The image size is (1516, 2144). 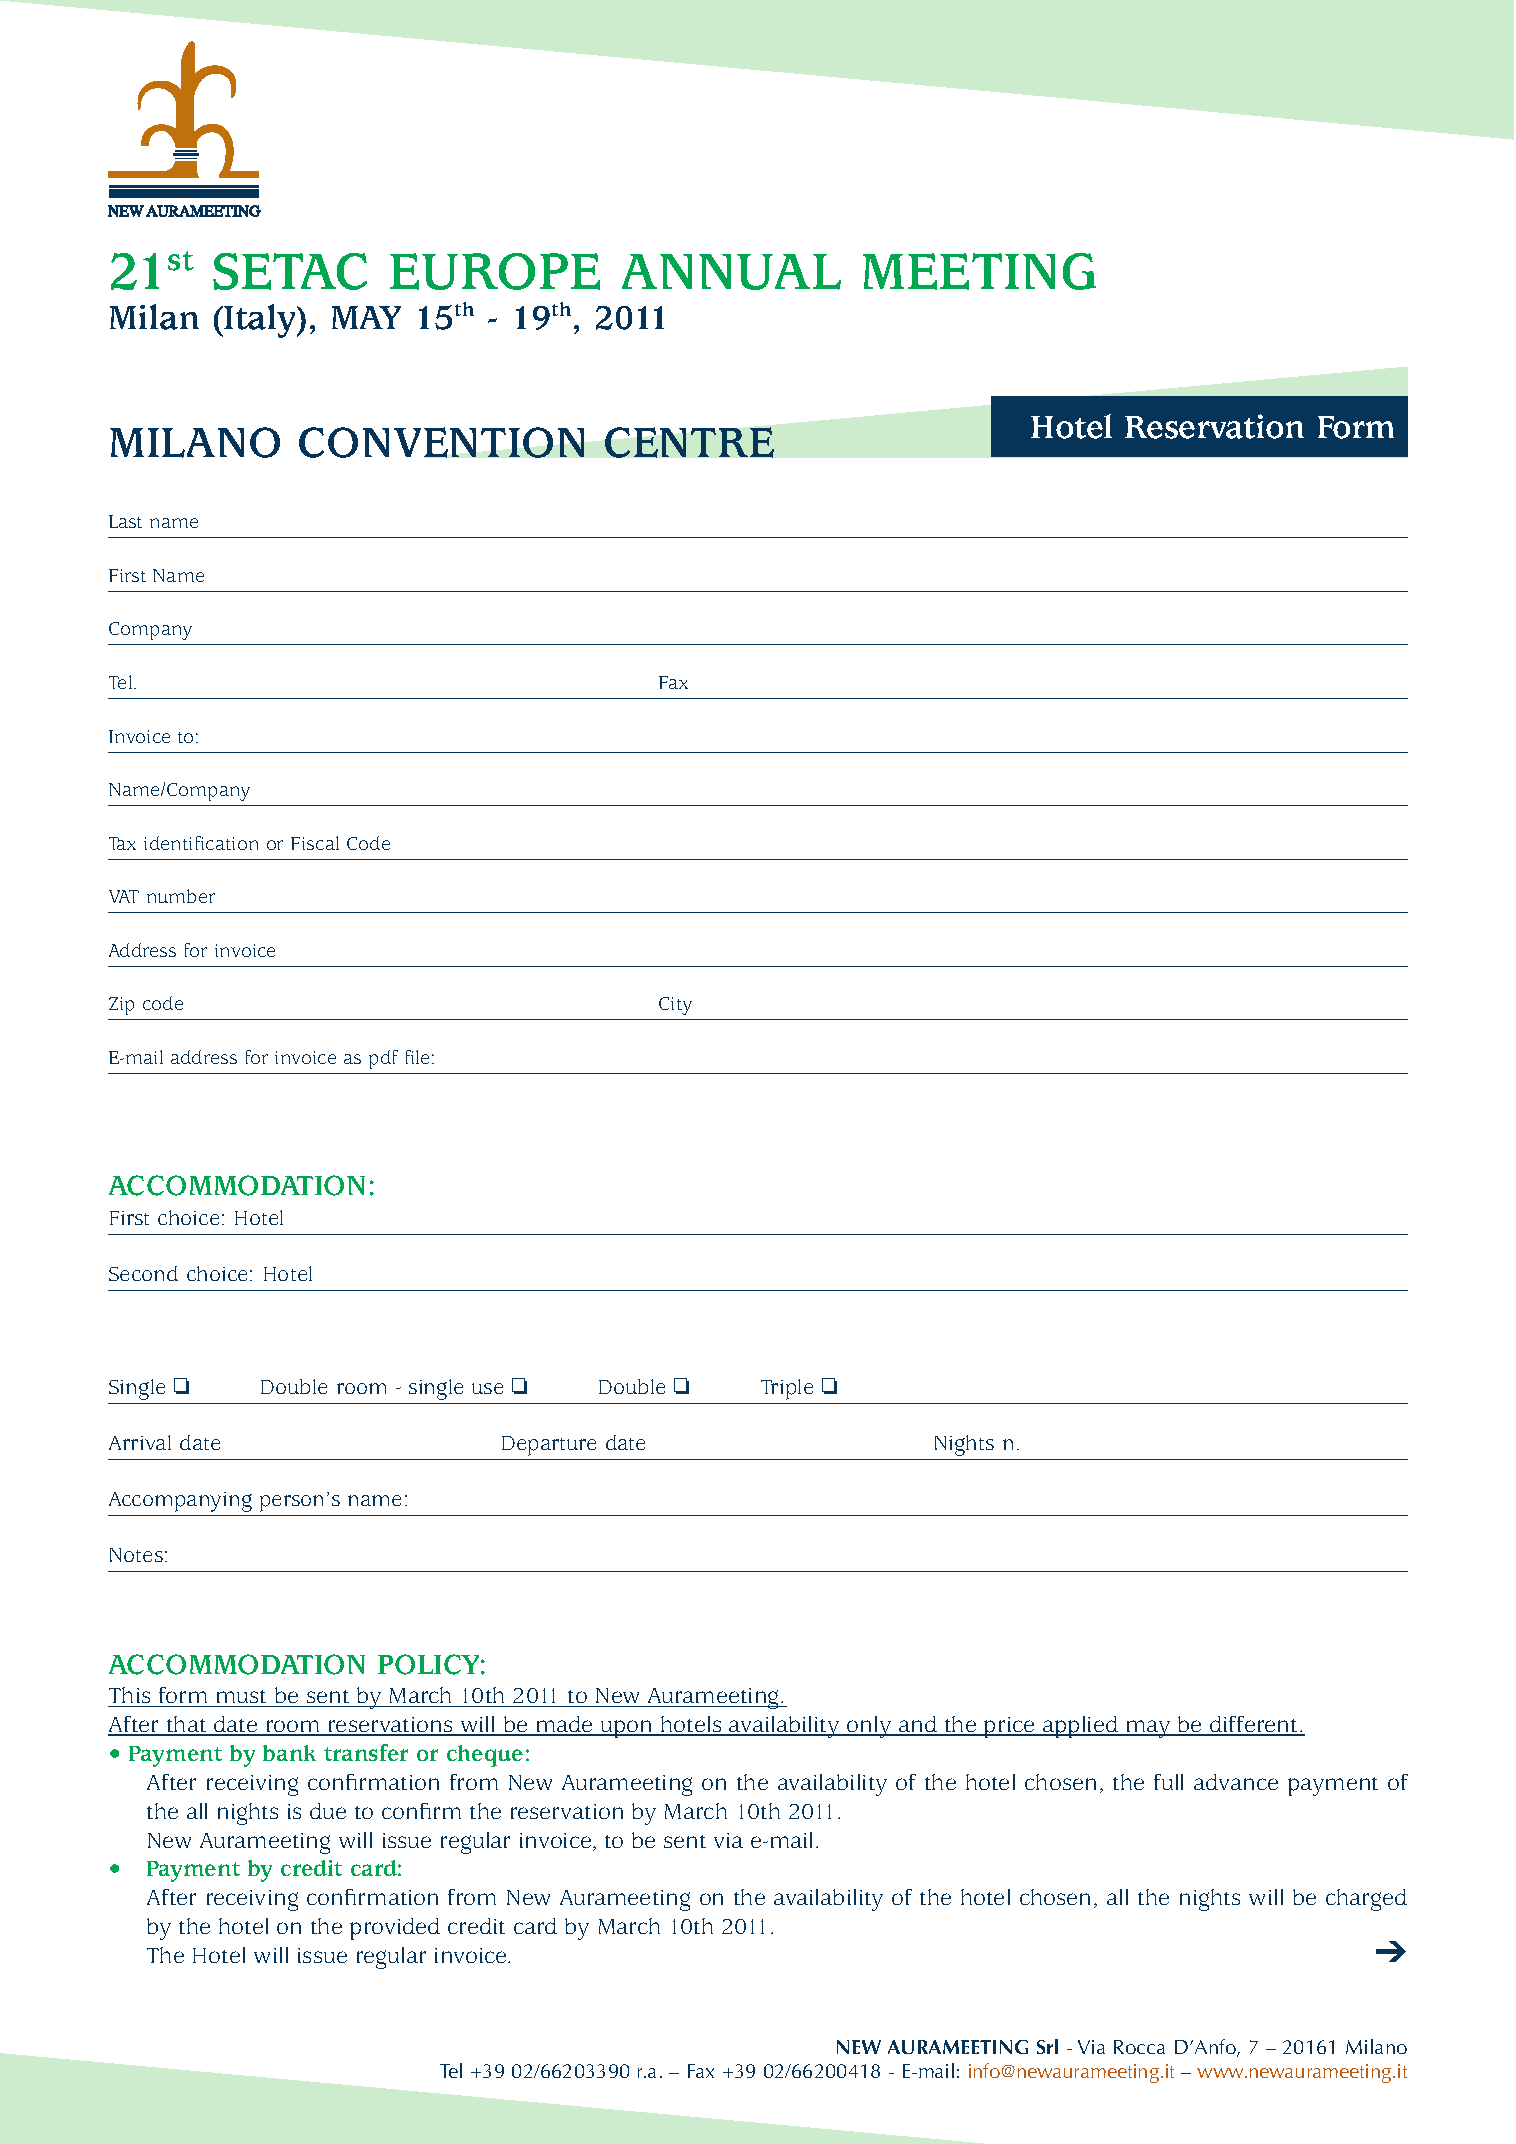 I want to click on Italy, so click(x=261, y=321).
